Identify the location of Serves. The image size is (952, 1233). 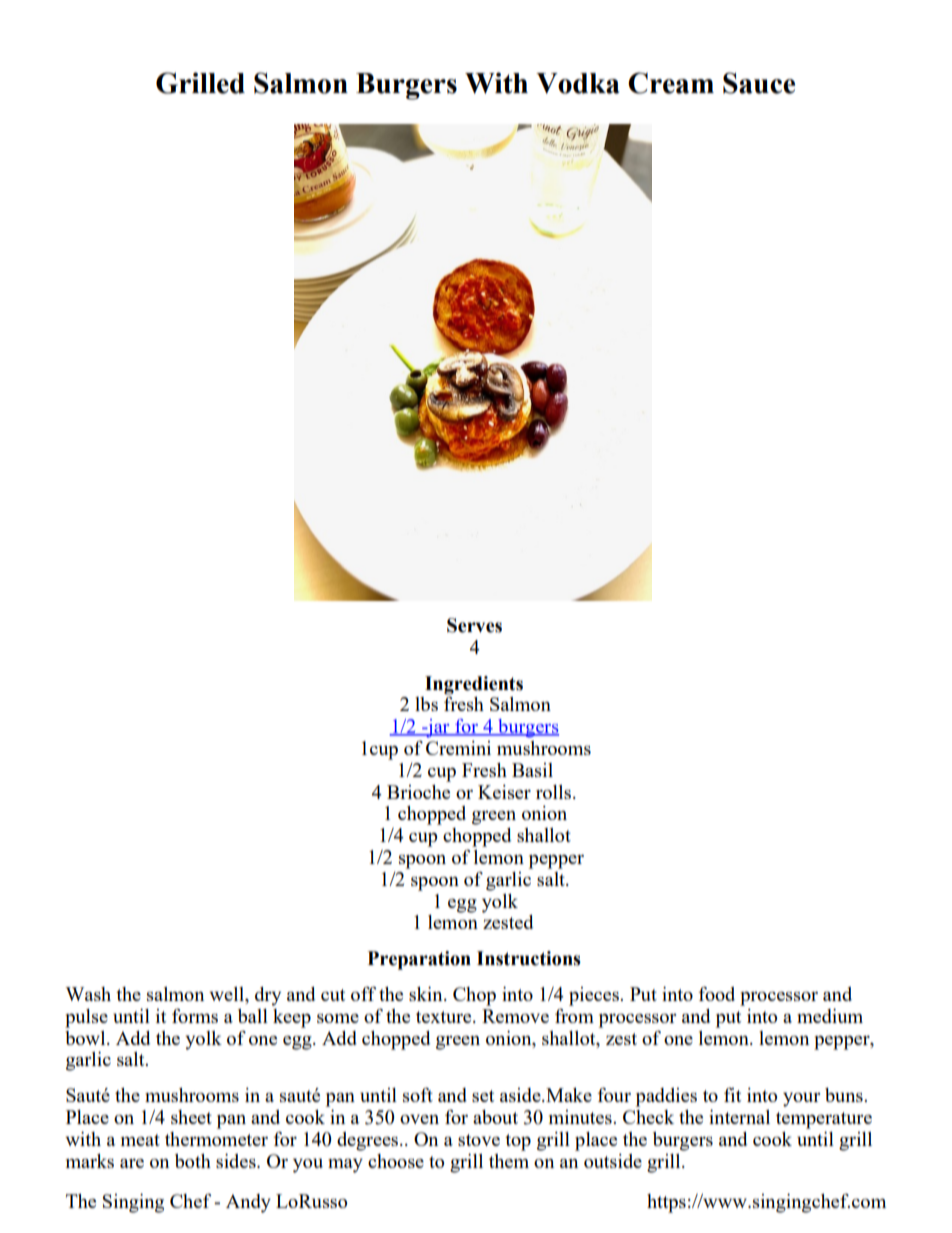
(474, 625).
